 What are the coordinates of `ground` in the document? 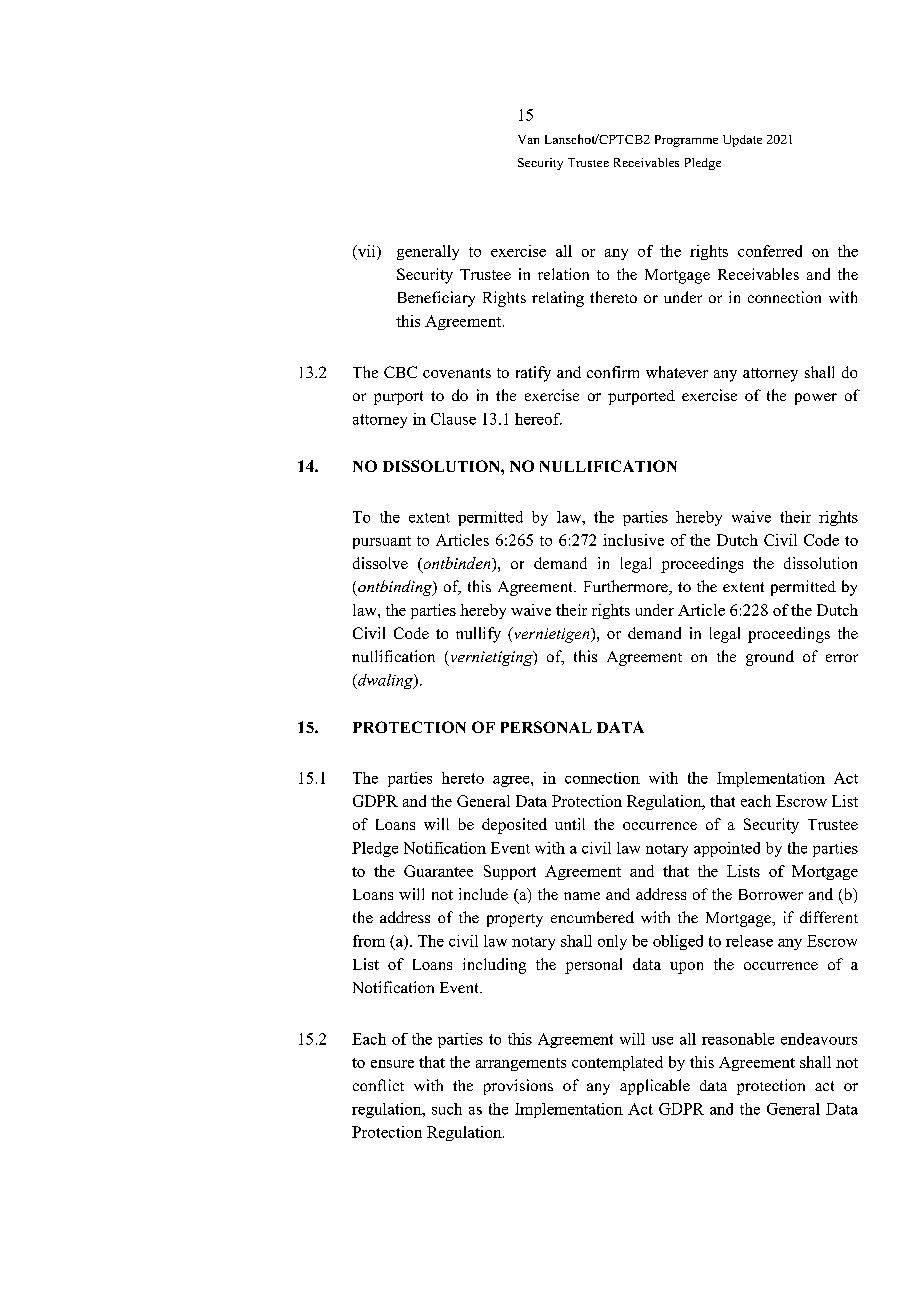 It's located at (770, 658).
